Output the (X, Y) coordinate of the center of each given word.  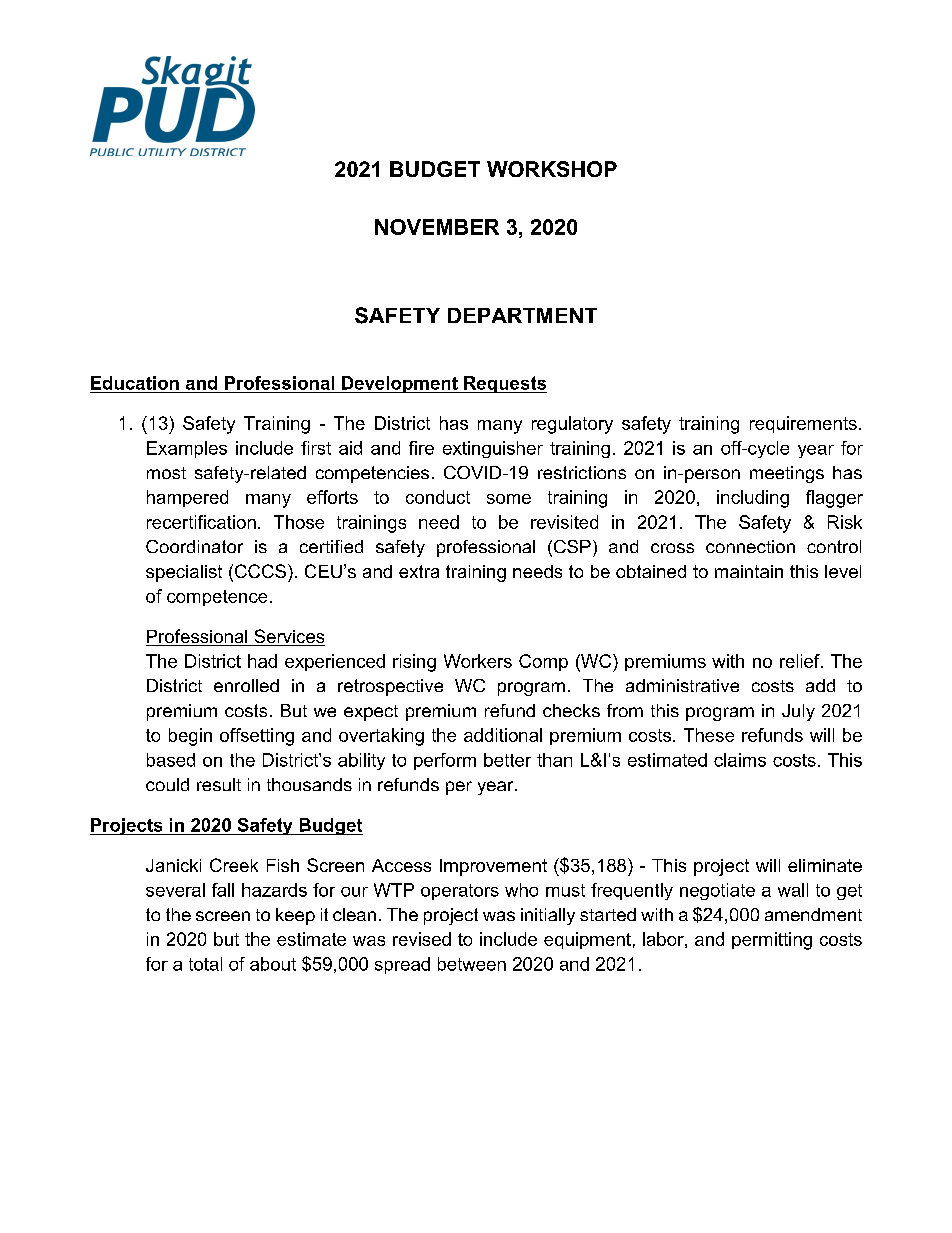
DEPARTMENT (522, 315)
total (205, 964)
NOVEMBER (437, 227)
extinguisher (493, 449)
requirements (803, 424)
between (472, 964)
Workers (478, 661)
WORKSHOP (552, 169)
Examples (187, 449)
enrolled (246, 685)
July (798, 712)
